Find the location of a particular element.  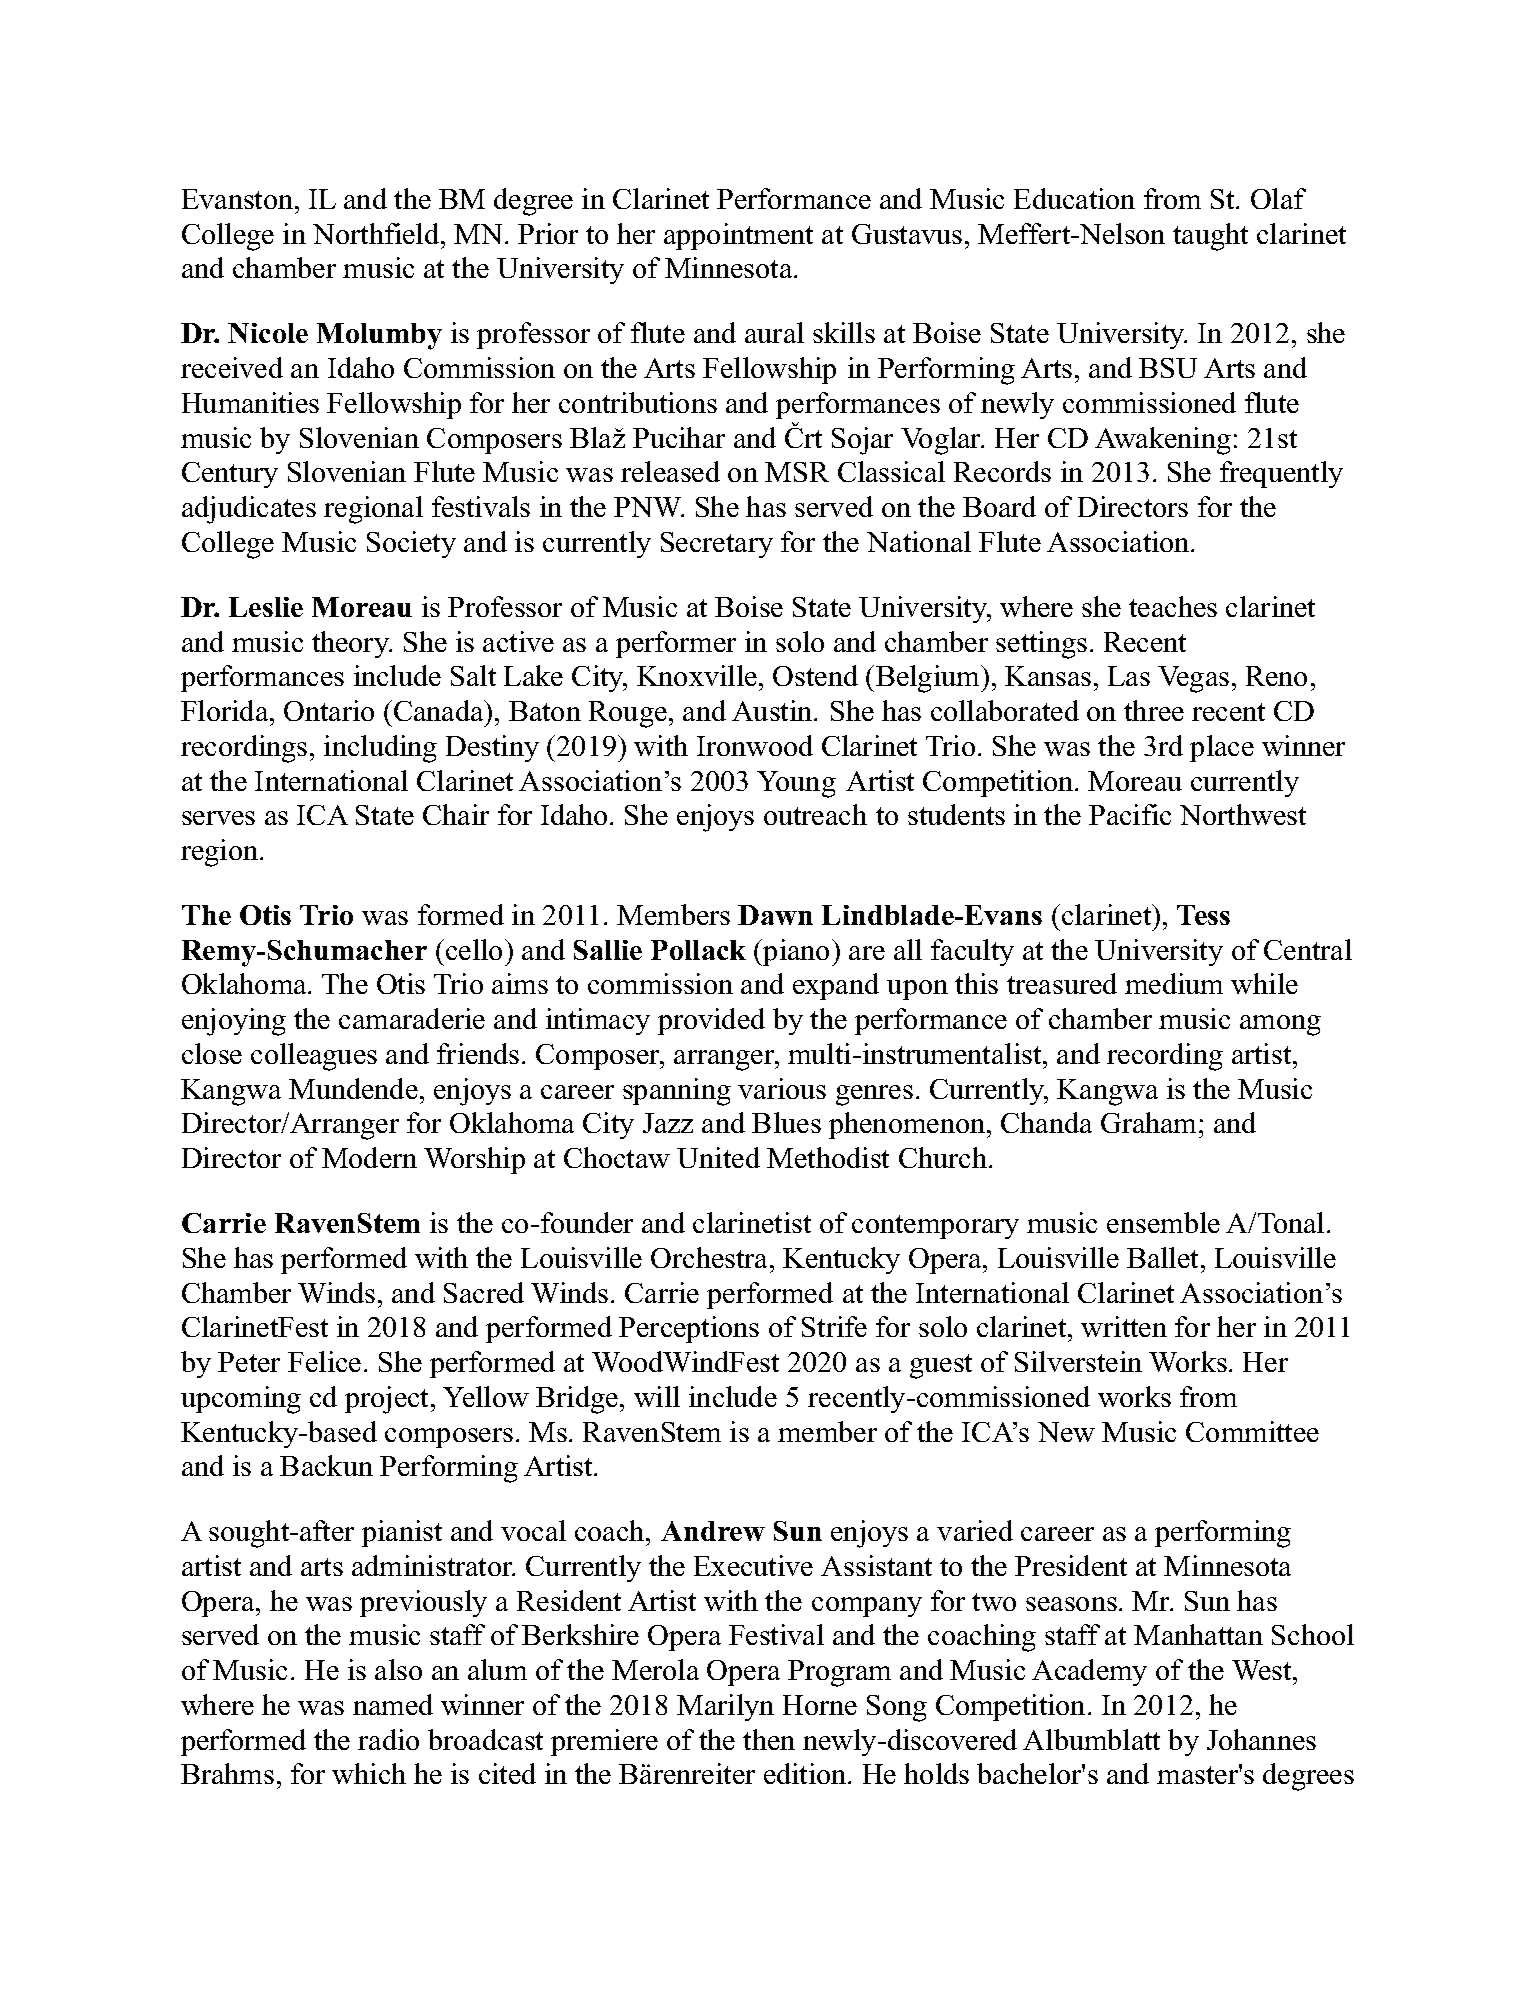

radio is located at coordinates (388, 1739).
